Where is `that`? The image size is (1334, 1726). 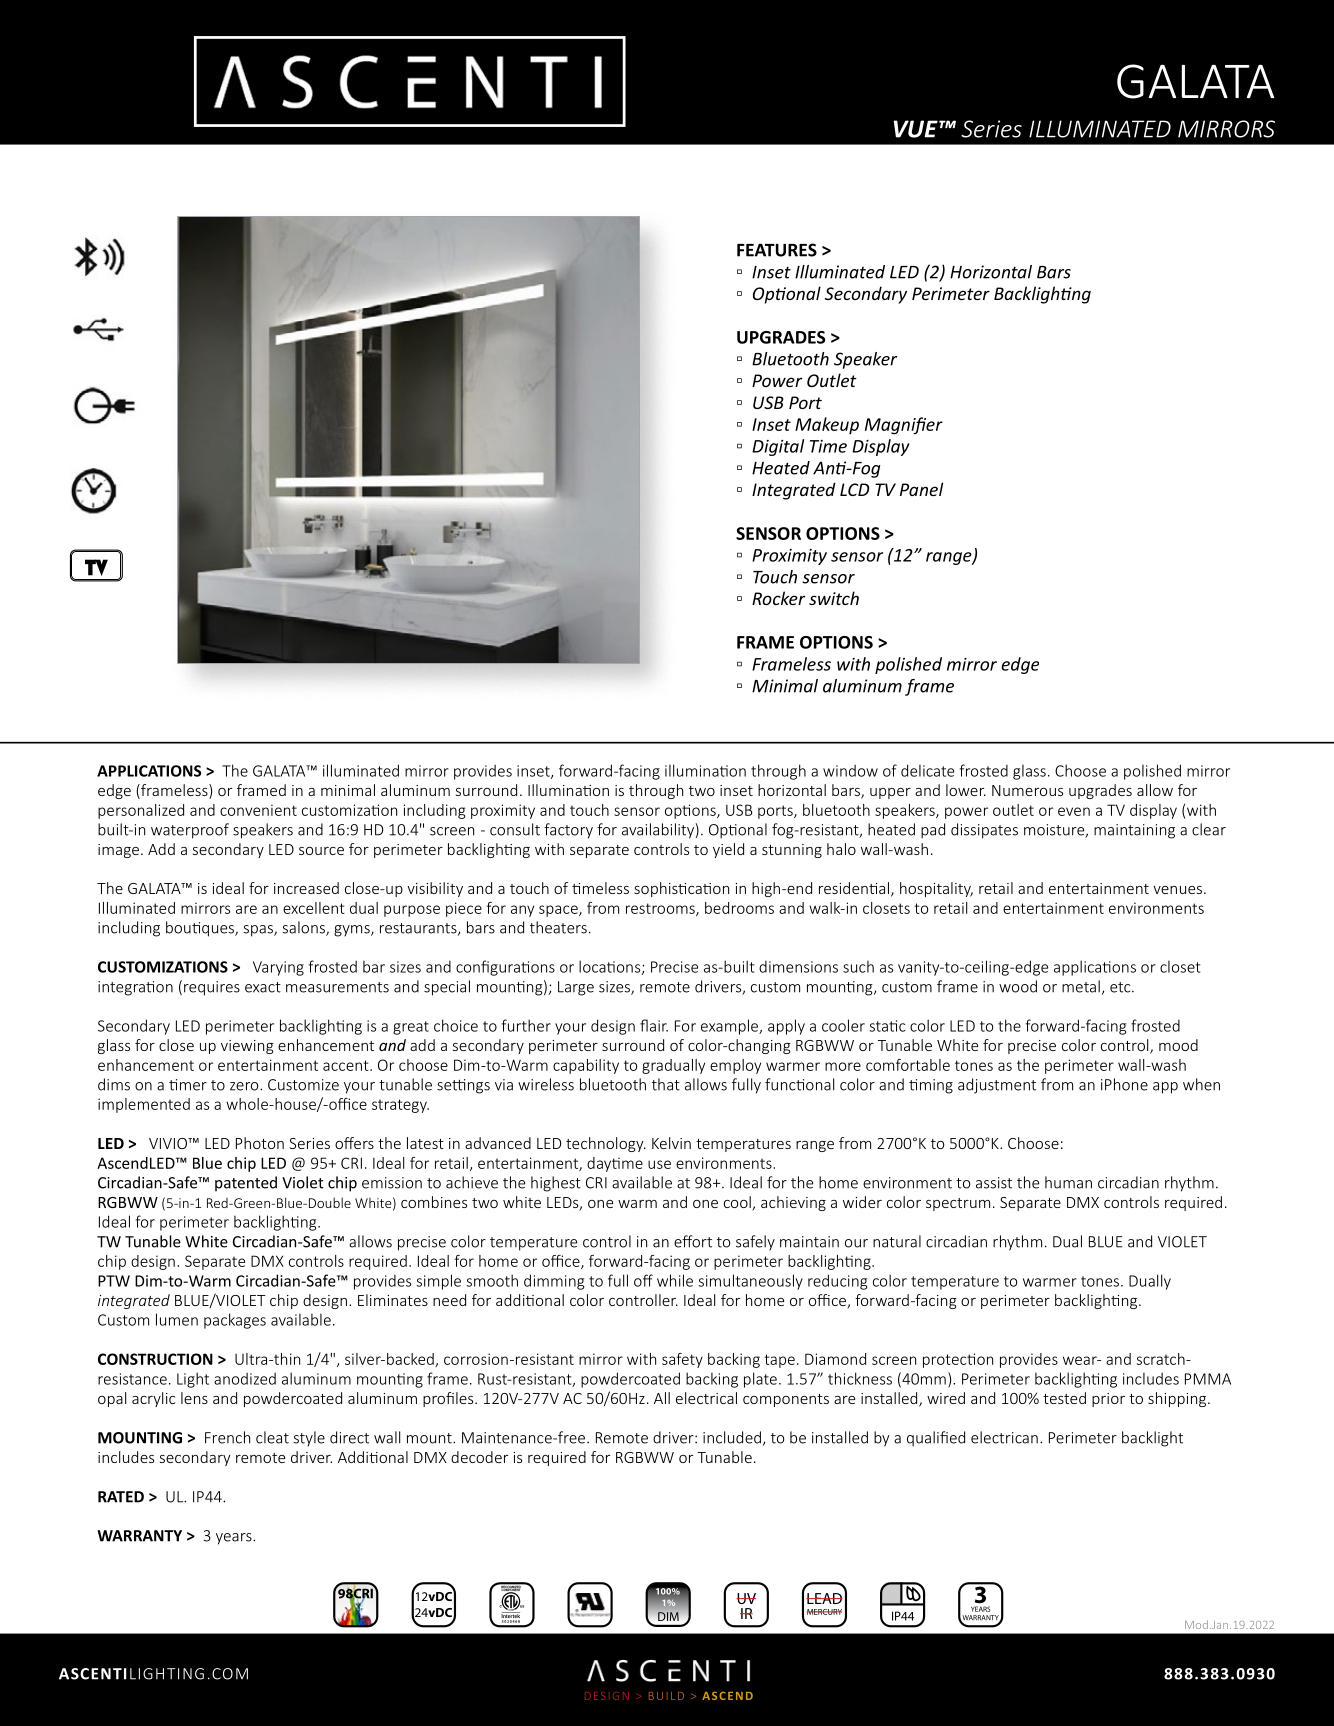
that is located at coordinates (666, 1084).
